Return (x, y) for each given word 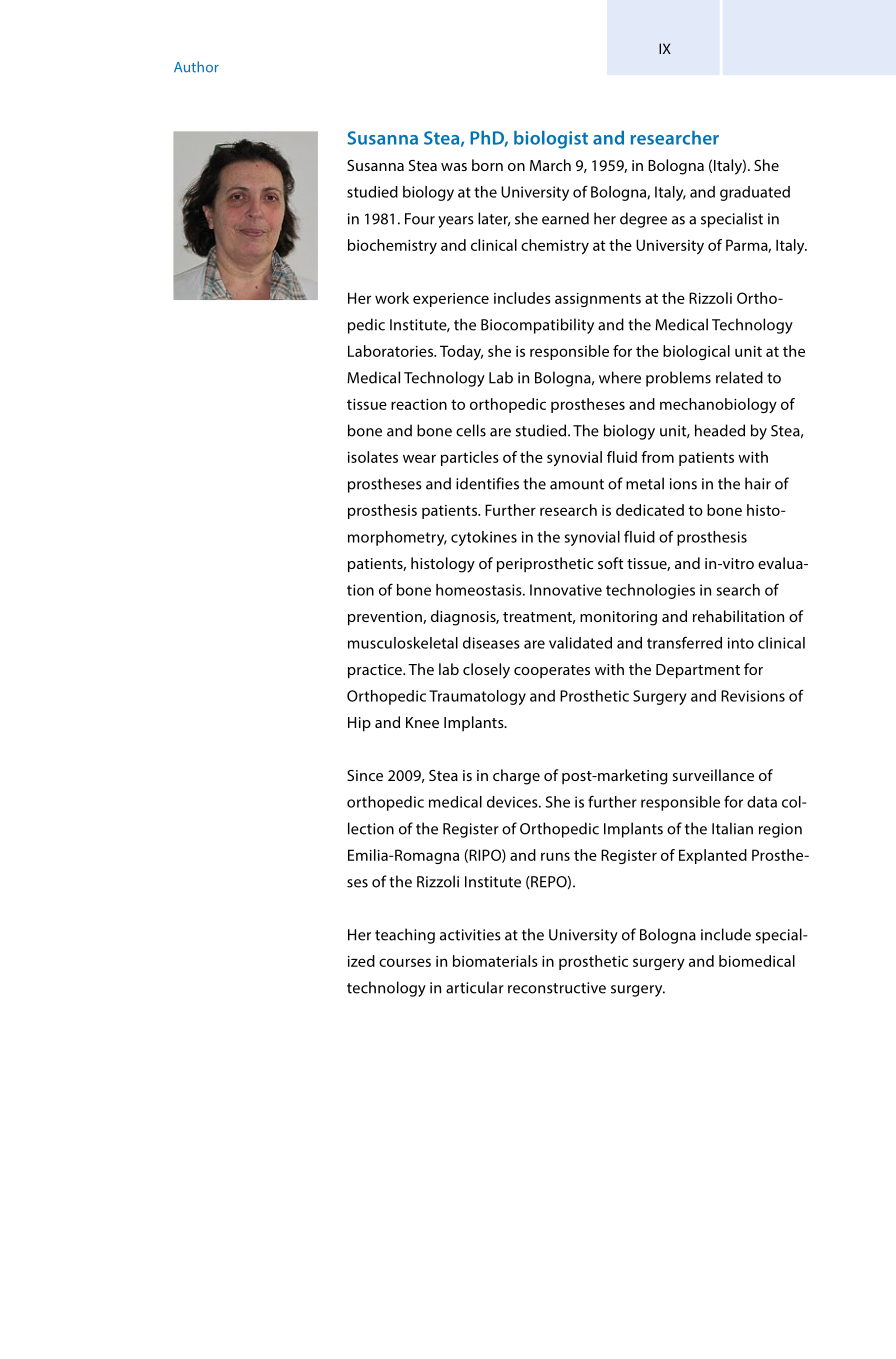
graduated (755, 193)
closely (486, 671)
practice (376, 671)
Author (196, 67)
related (739, 377)
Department (698, 671)
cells (471, 430)
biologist (551, 140)
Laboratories (391, 351)
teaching (405, 936)
